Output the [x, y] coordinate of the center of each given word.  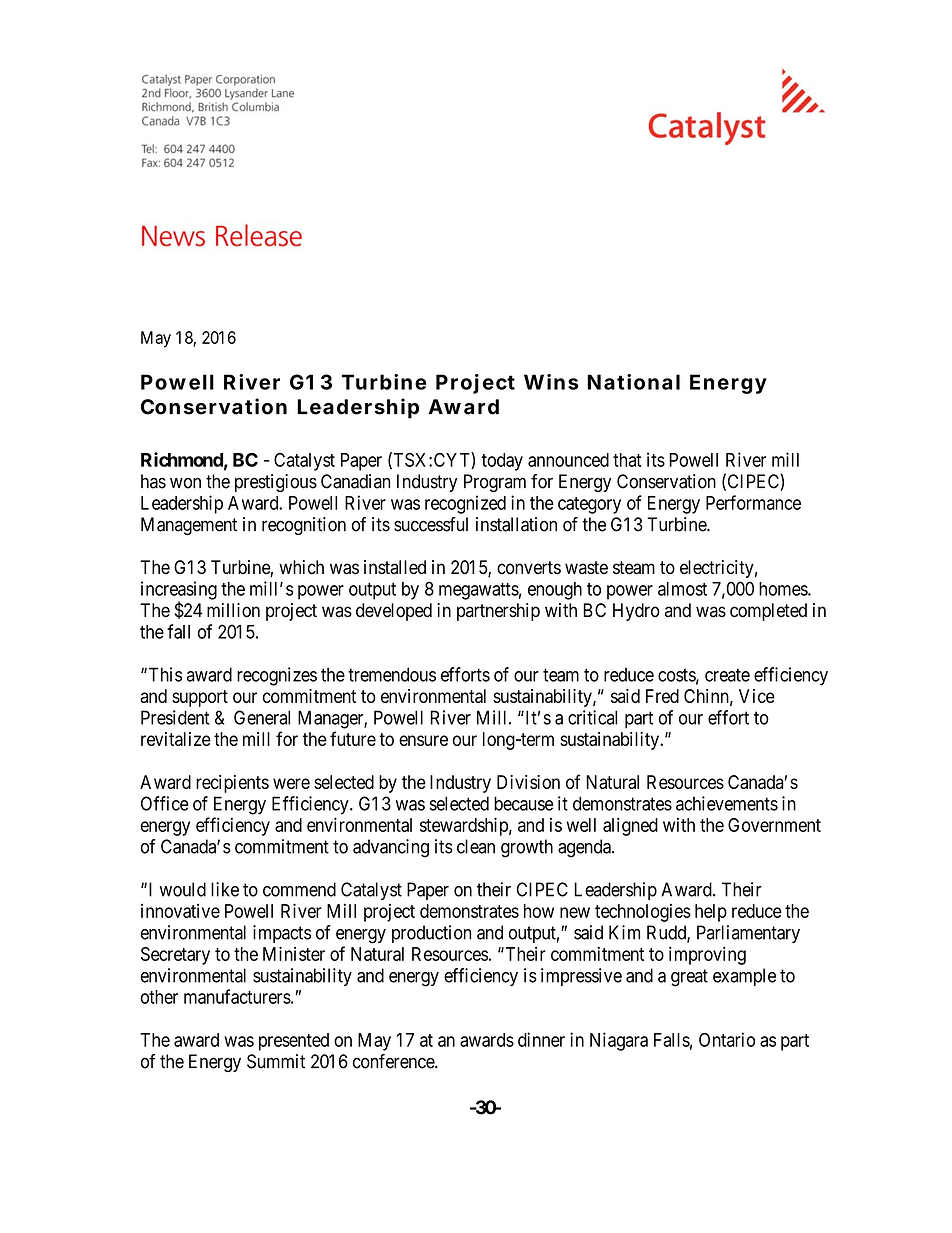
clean [476, 846]
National [633, 382]
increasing [179, 591]
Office [165, 803]
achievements [727, 803]
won [185, 483]
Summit [276, 1061]
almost [682, 589]
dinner [541, 1039]
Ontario [727, 1039]
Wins [551, 382]
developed [394, 612]
